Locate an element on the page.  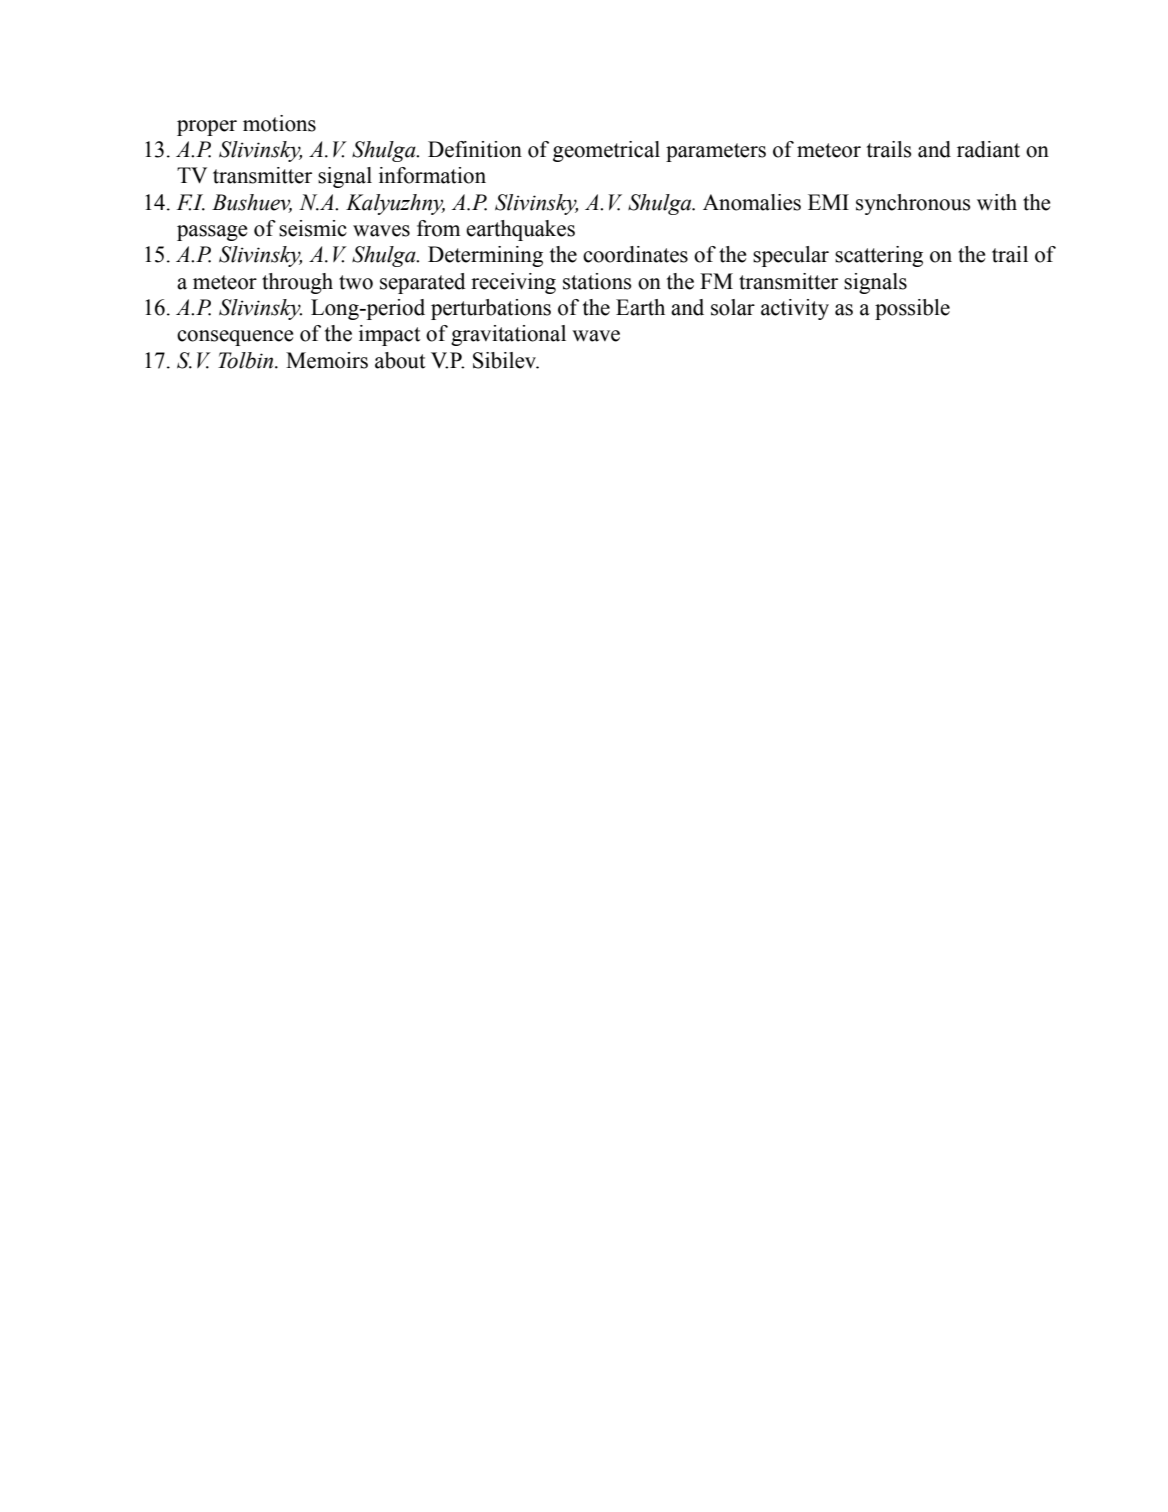
seismic is located at coordinates (313, 228).
